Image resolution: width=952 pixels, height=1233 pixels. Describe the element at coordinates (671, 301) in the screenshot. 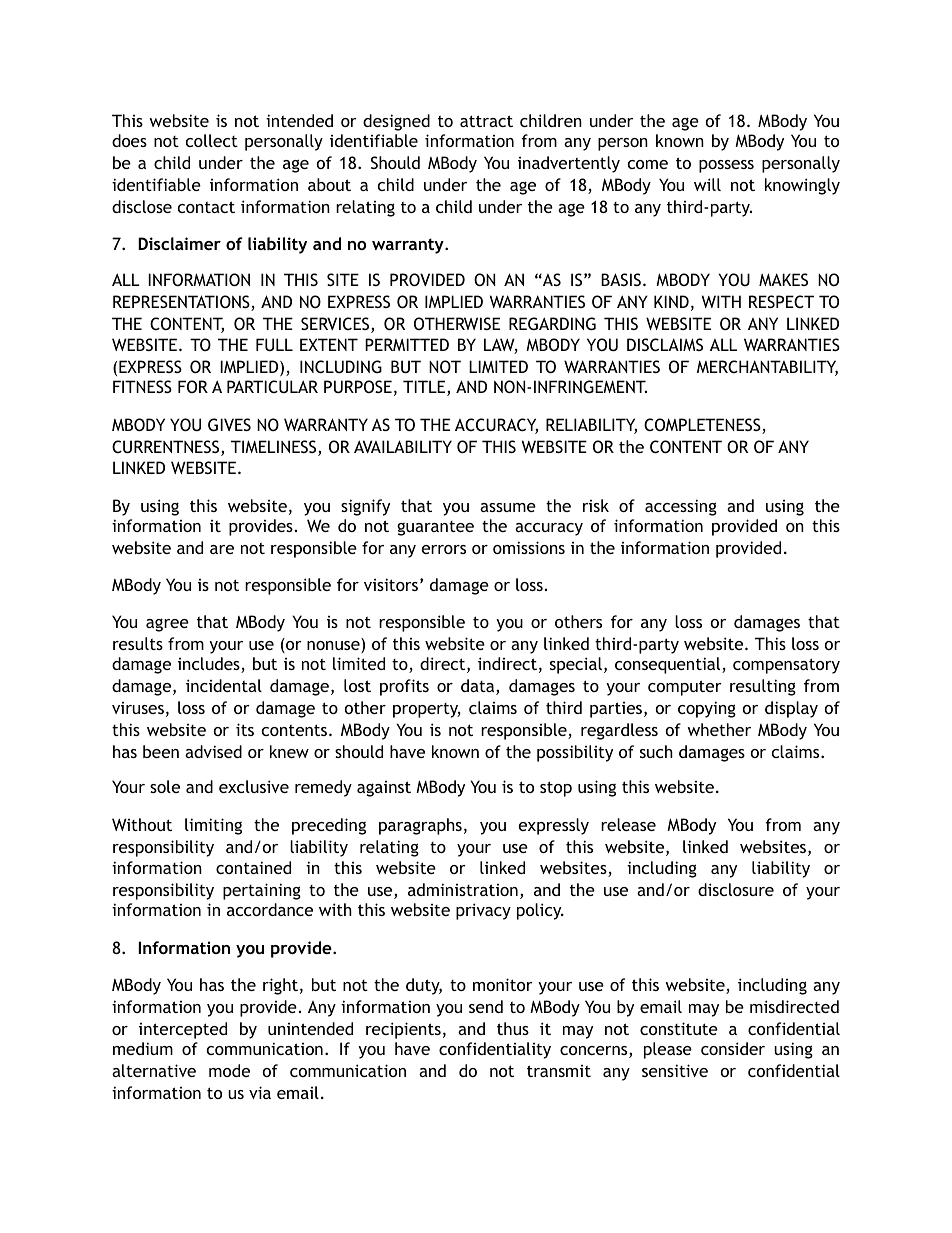

I see `KIND` at that location.
